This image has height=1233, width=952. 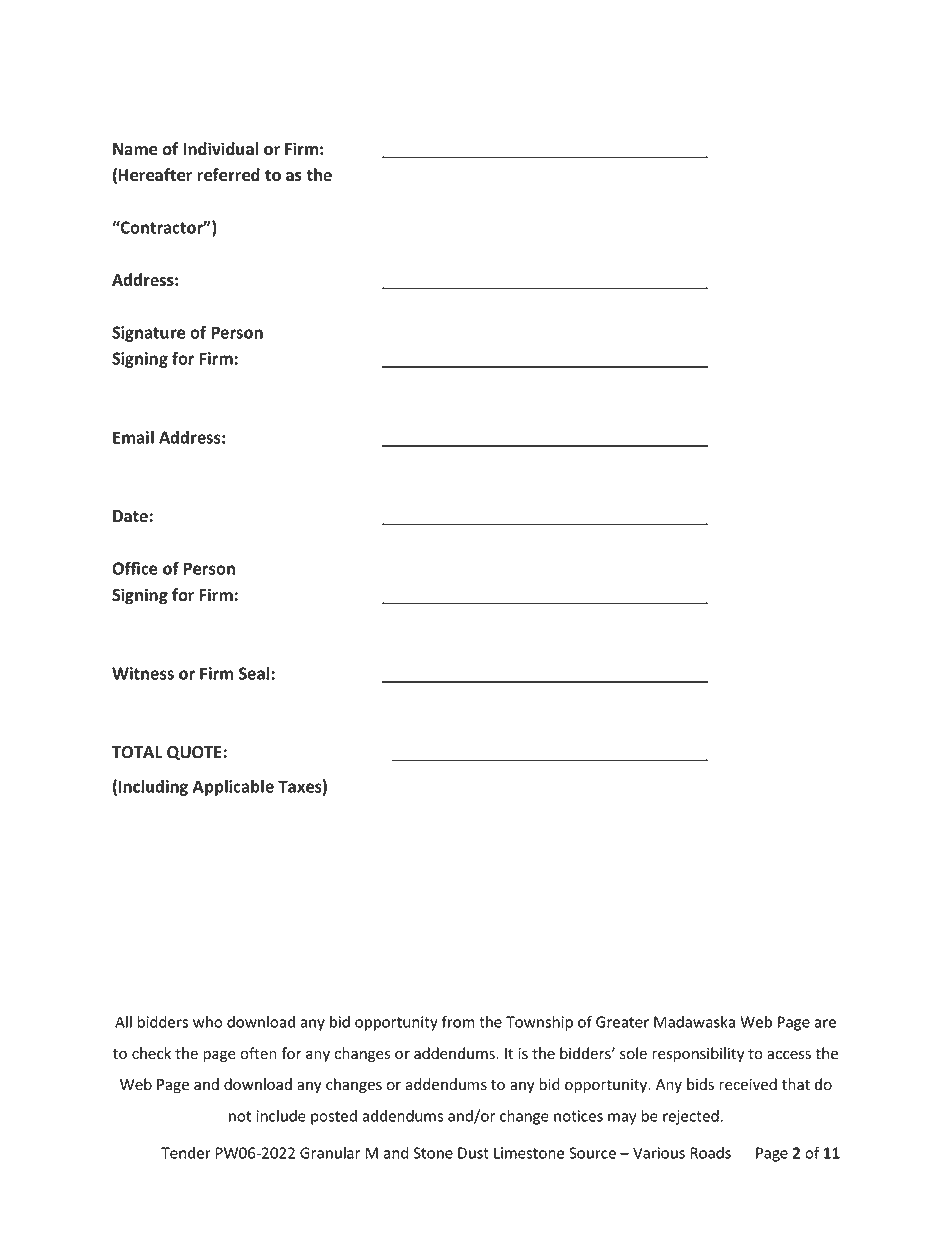 I want to click on Seal, so click(x=254, y=673).
